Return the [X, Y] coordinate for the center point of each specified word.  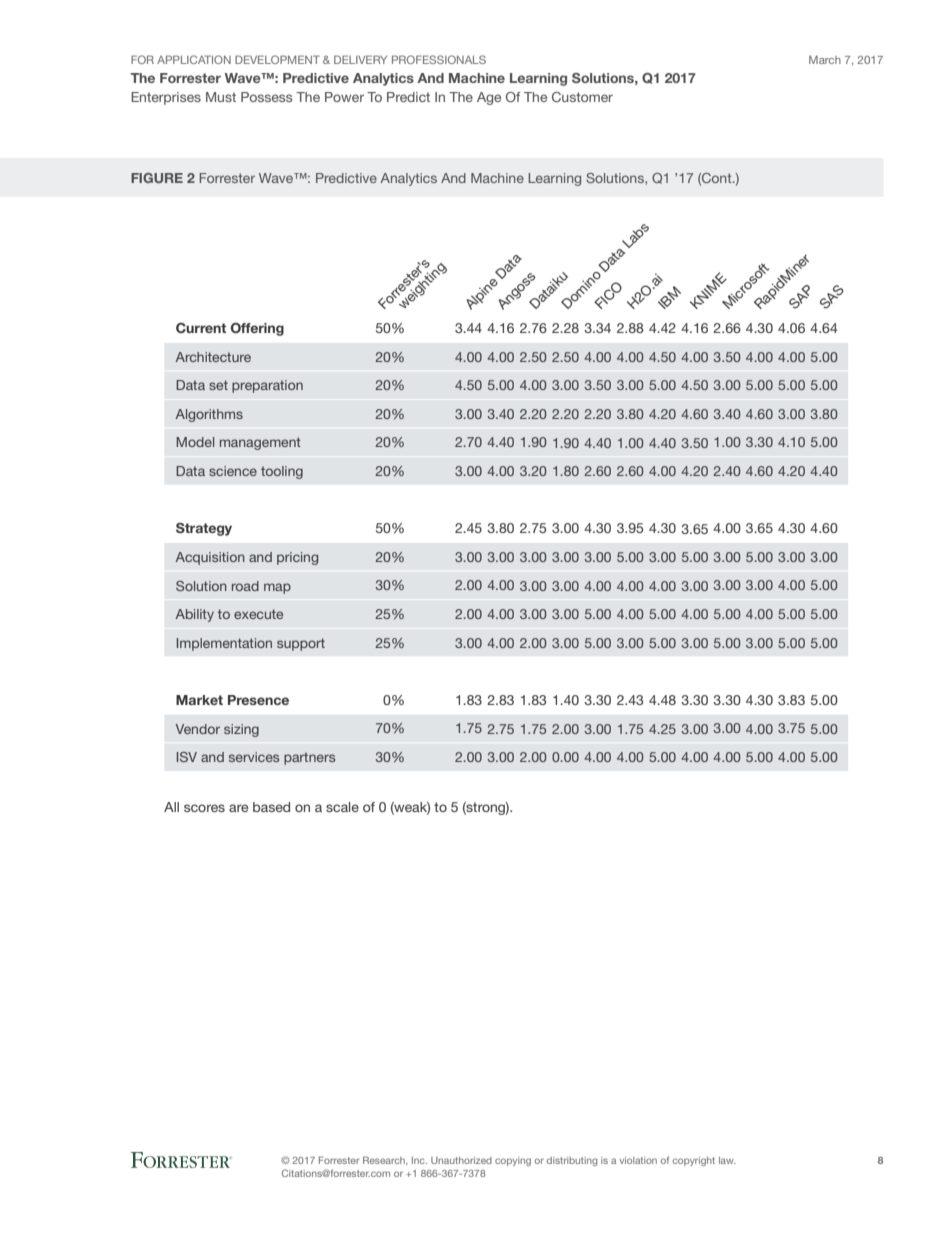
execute [258, 614]
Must [221, 97]
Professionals [439, 59]
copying [513, 1161]
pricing [297, 558]
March [825, 59]
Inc [419, 1160]
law [727, 1160]
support [301, 644]
